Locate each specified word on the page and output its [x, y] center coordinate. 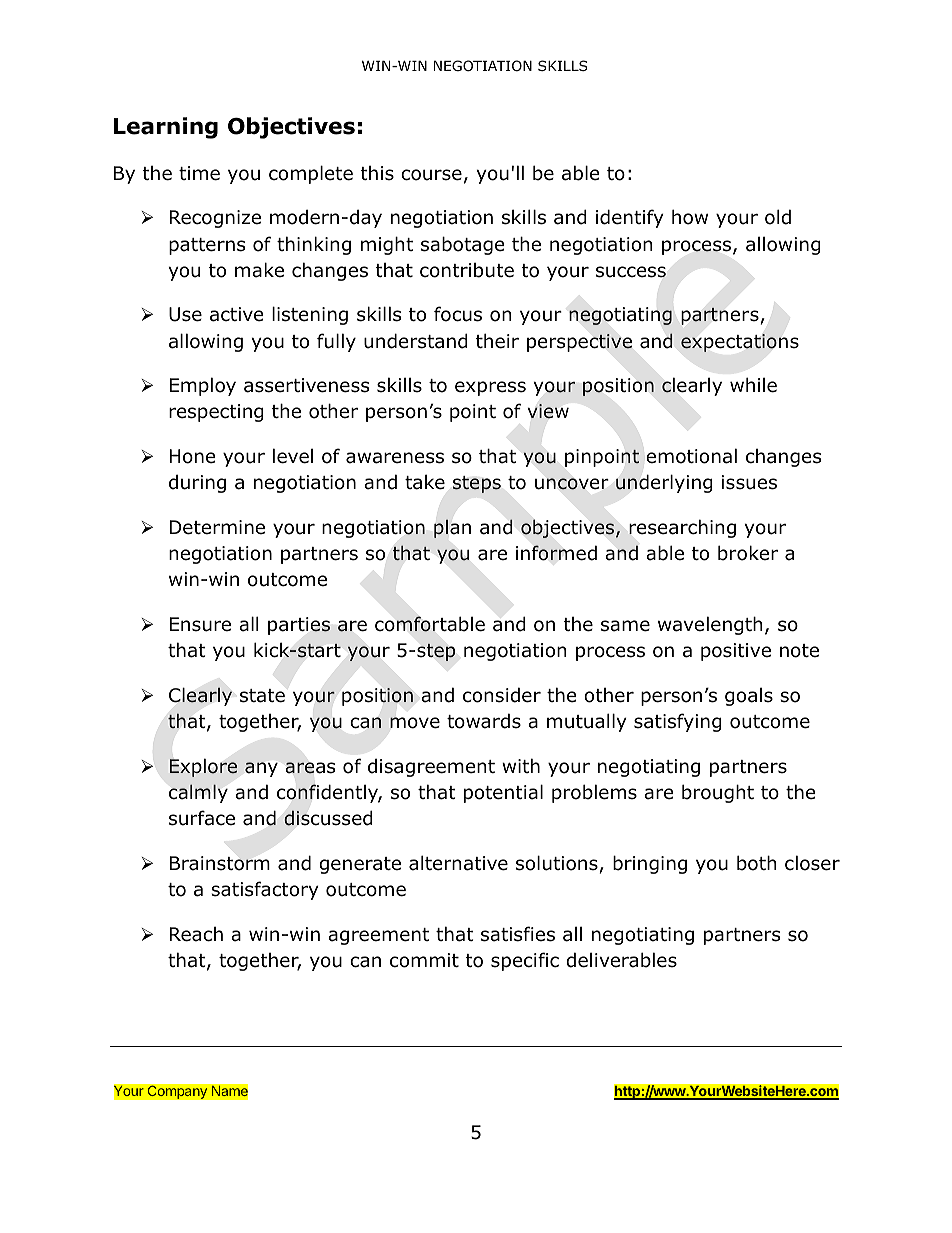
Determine [217, 527]
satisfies [518, 934]
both [756, 863]
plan [452, 528]
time [199, 173]
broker [748, 553]
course [431, 175]
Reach [196, 934]
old [778, 217]
